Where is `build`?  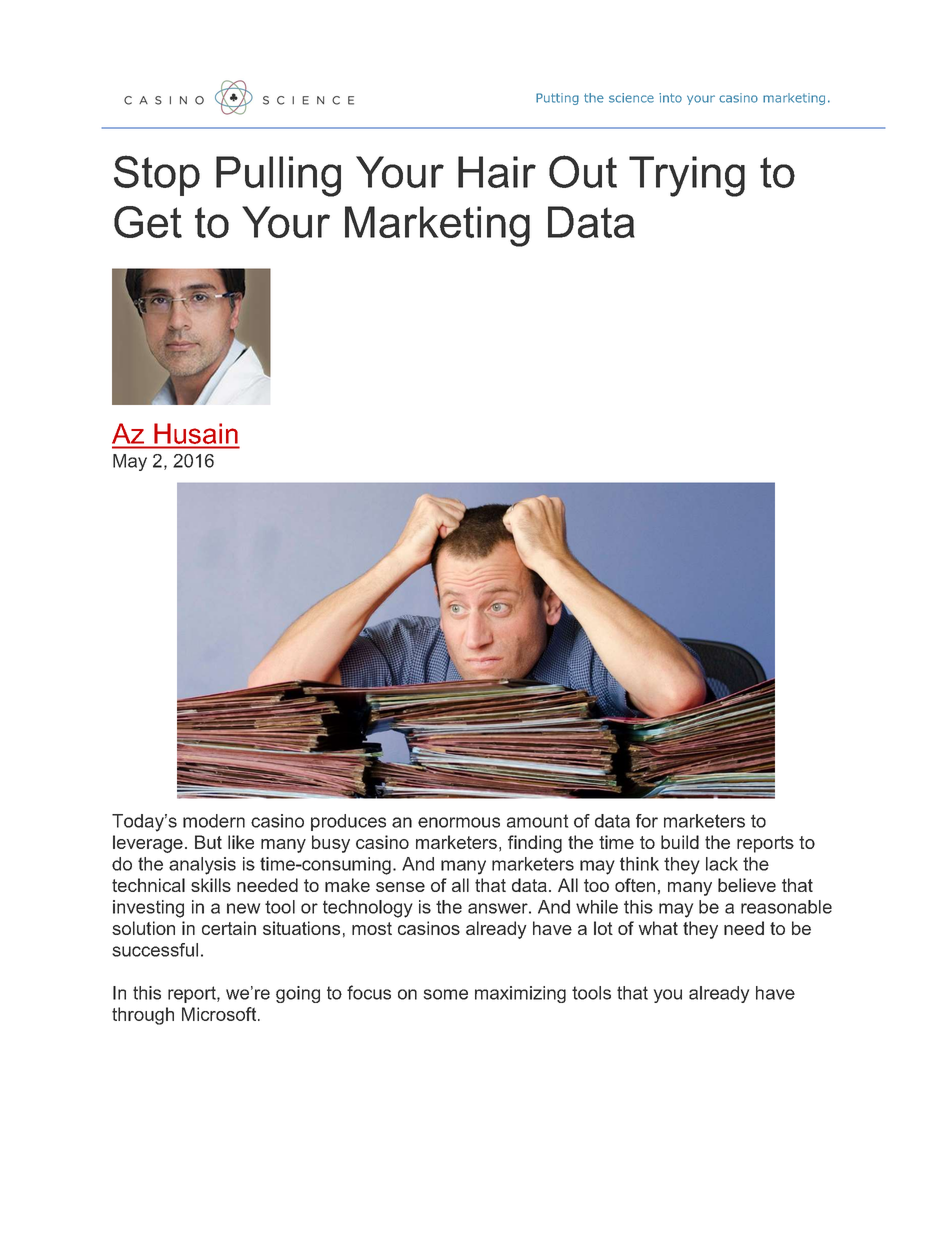 build is located at coordinates (680, 842).
